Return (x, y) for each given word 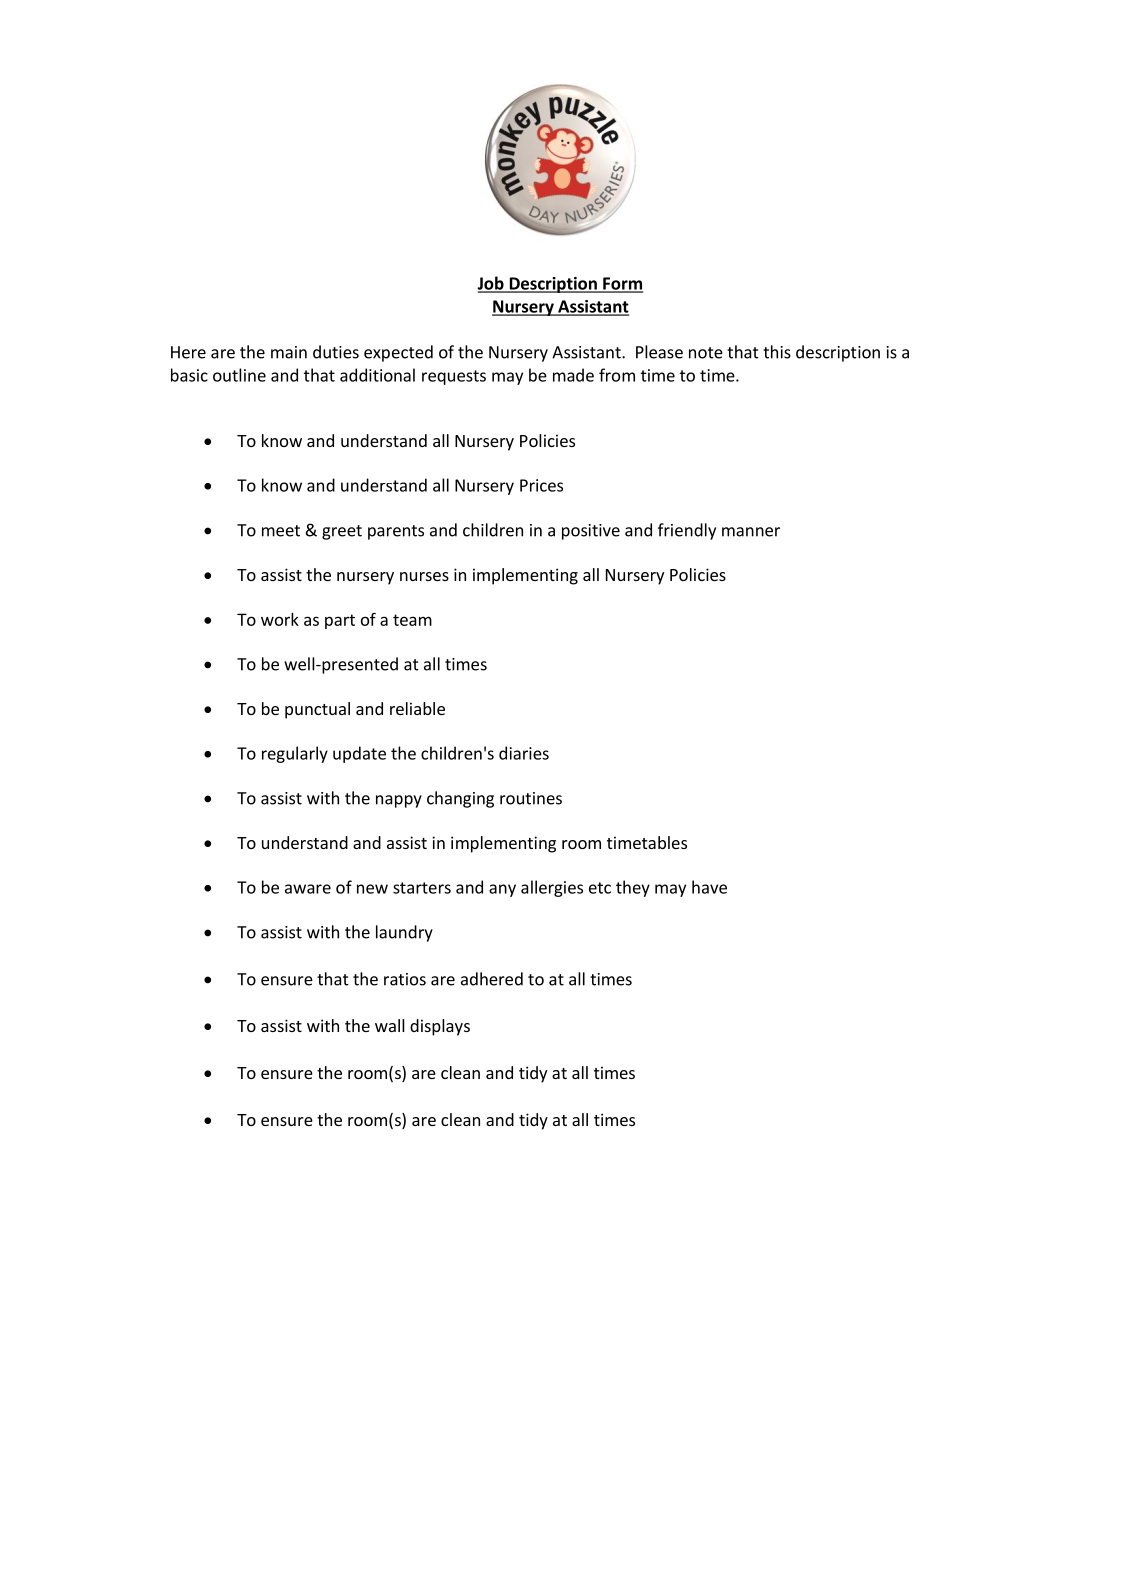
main (289, 352)
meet (281, 531)
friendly (687, 531)
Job (491, 284)
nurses (424, 576)
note (706, 353)
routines (531, 798)
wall (390, 1025)
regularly (295, 754)
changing (460, 799)
